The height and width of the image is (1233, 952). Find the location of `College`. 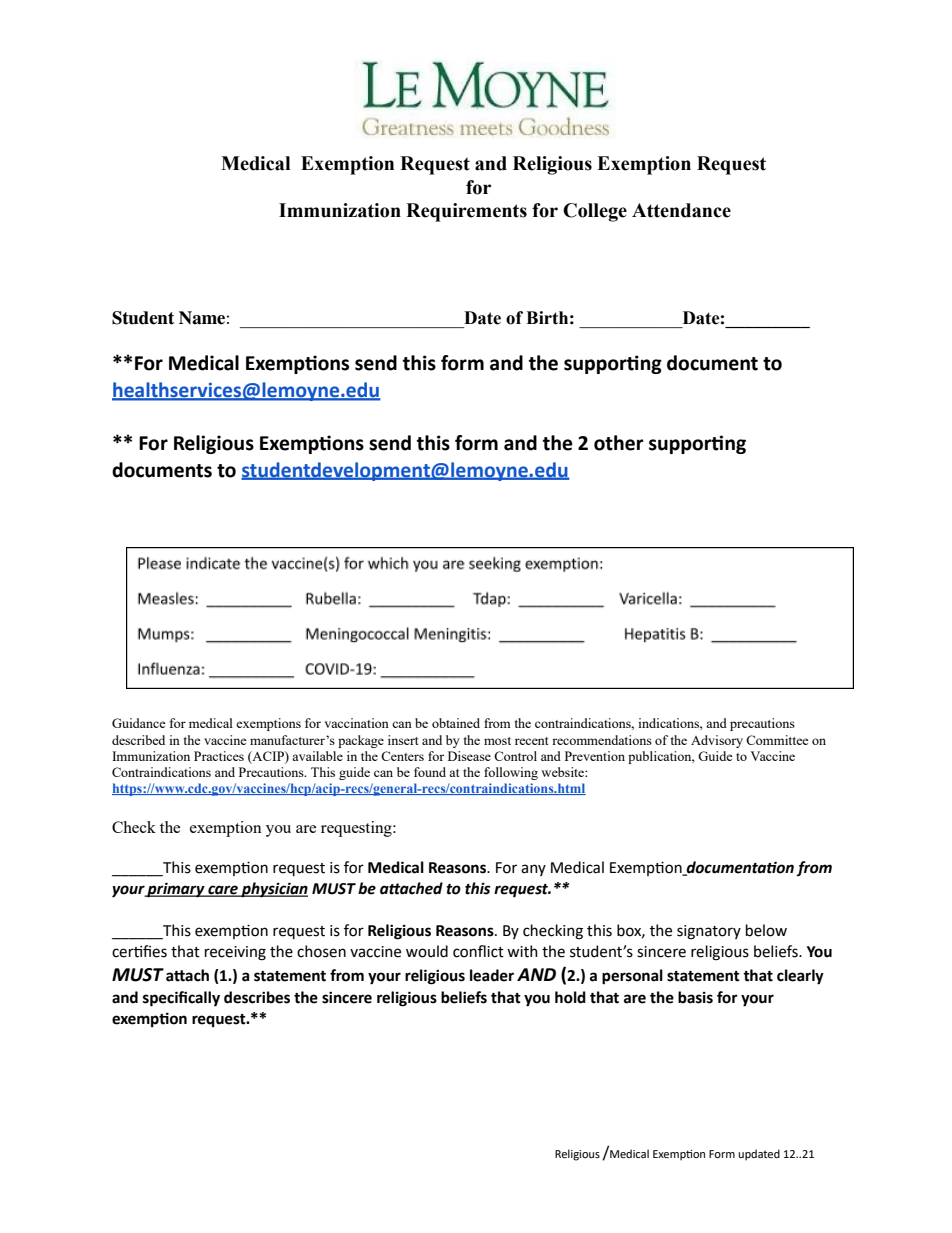

College is located at coordinates (595, 212).
